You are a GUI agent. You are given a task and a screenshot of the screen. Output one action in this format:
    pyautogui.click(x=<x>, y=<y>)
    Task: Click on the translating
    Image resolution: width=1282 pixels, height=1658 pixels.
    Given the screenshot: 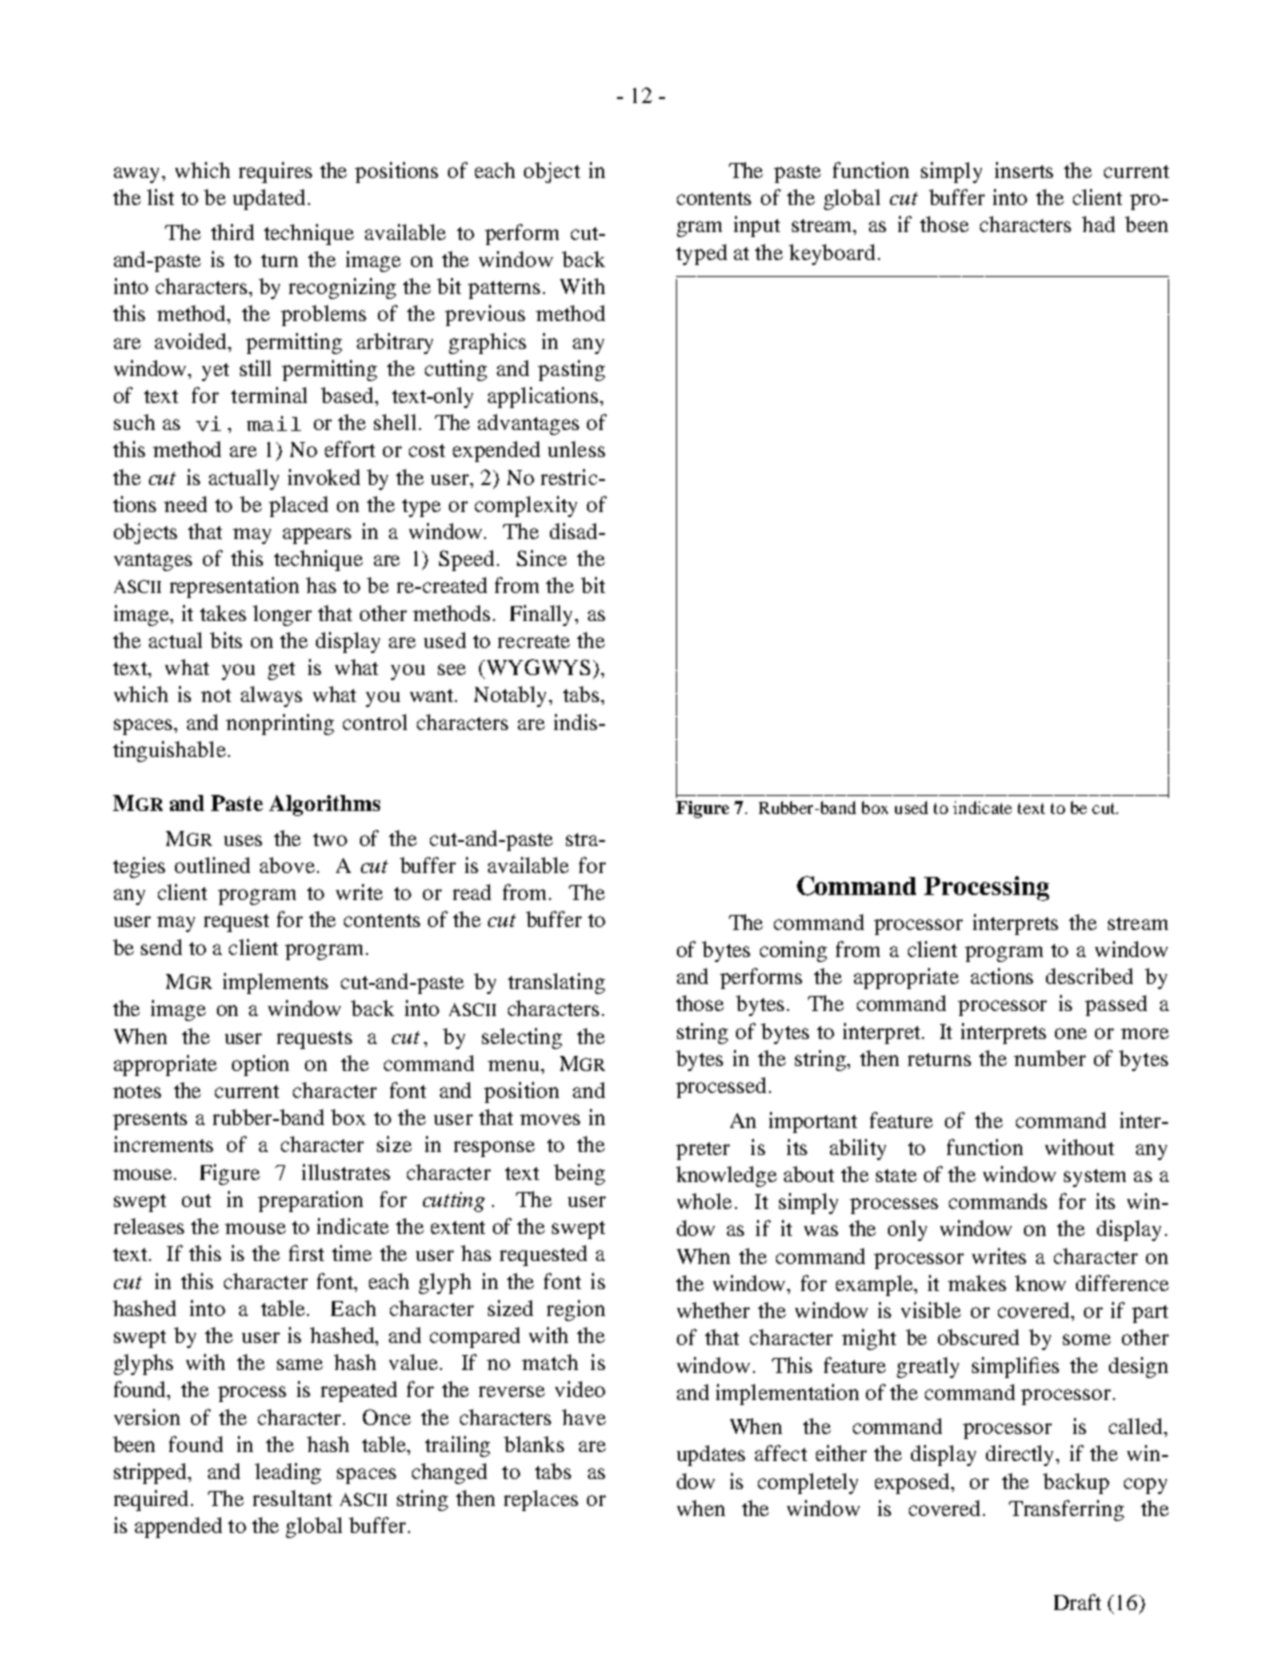 What is the action you would take?
    pyautogui.click(x=556, y=983)
